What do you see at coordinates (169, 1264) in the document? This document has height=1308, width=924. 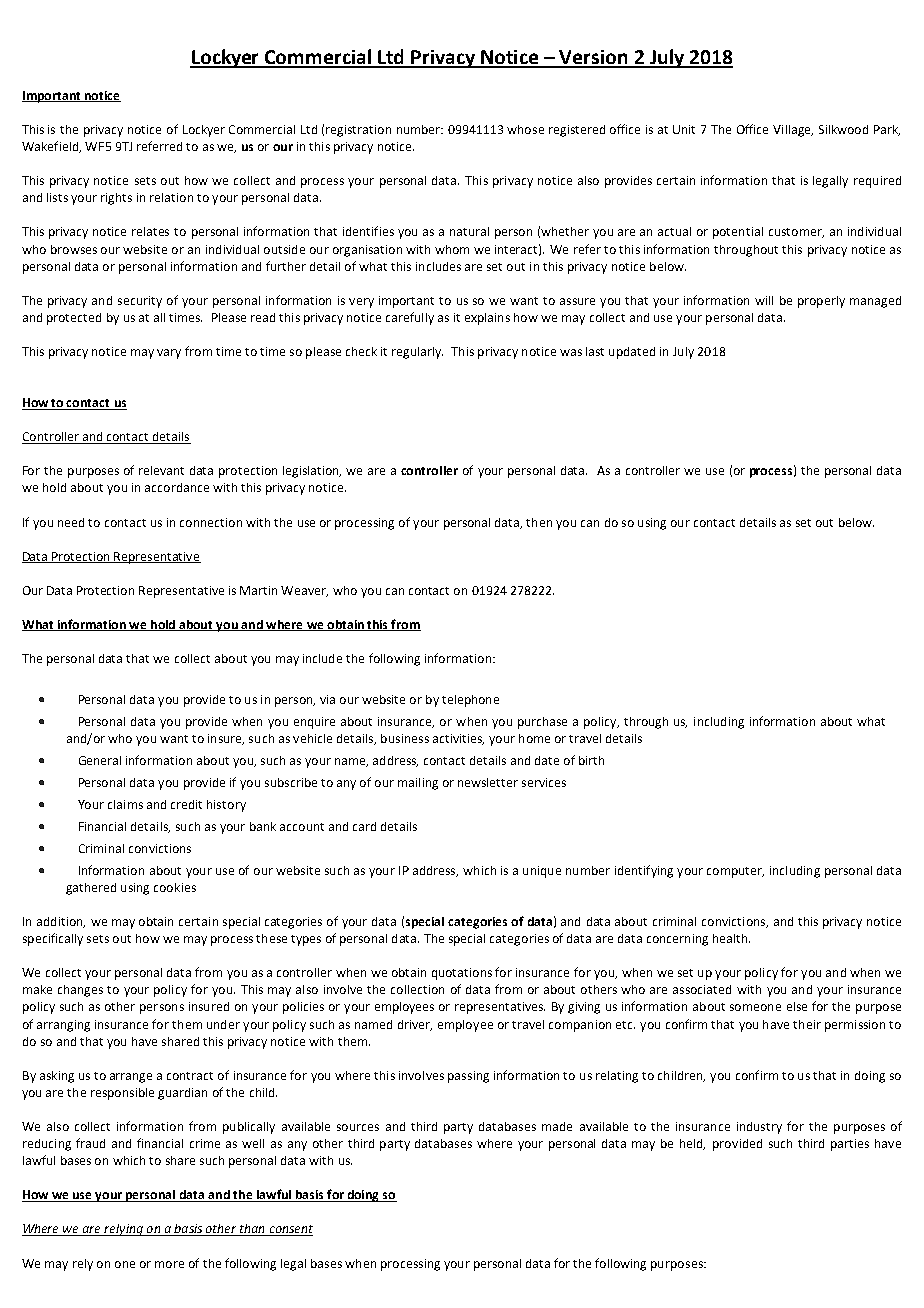 I see `more` at bounding box center [169, 1264].
